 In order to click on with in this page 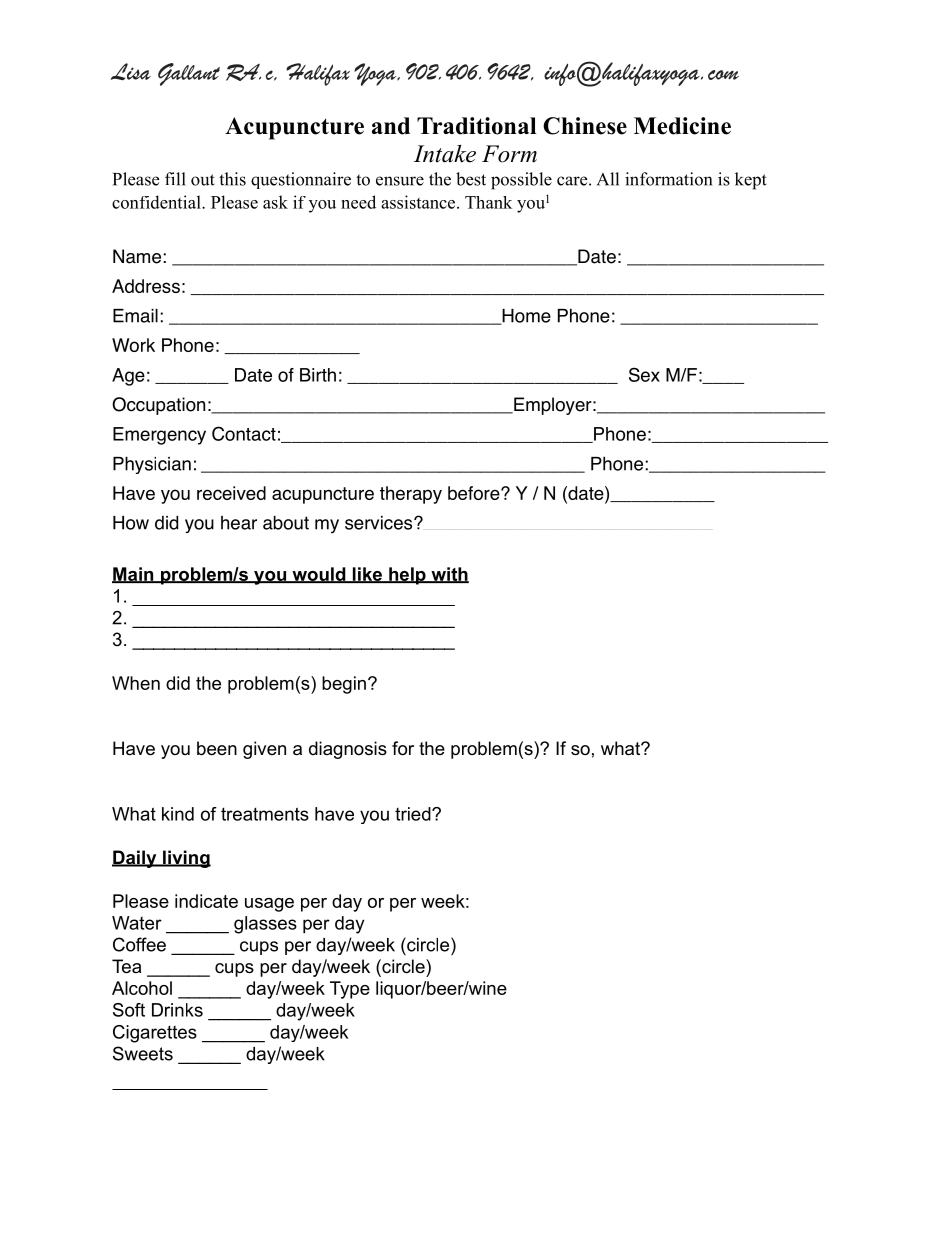, I will do `click(449, 575)`.
